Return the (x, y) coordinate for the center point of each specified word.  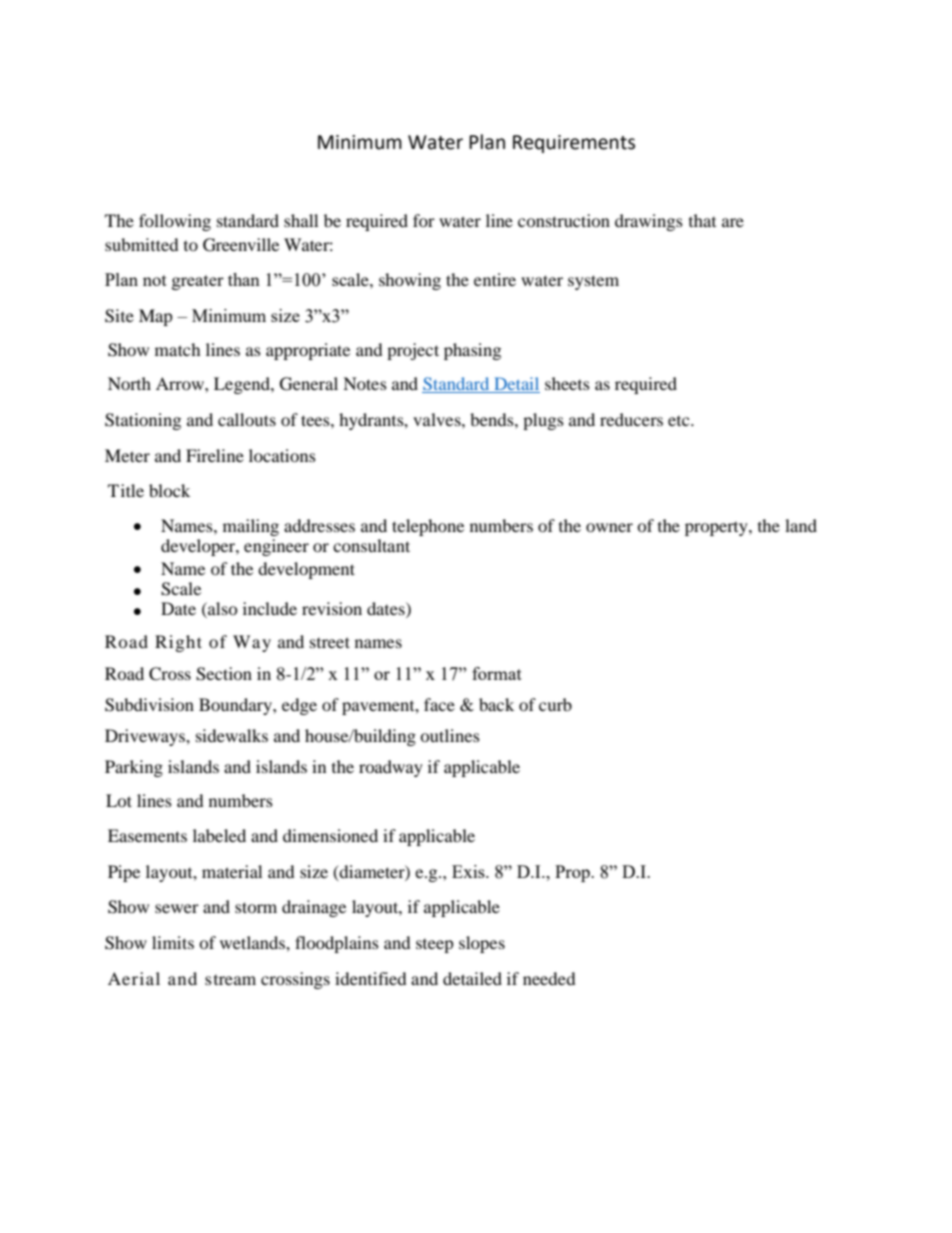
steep (435, 946)
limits (173, 942)
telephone (428, 527)
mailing (251, 527)
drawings (649, 222)
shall (301, 220)
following (175, 222)
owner (609, 527)
